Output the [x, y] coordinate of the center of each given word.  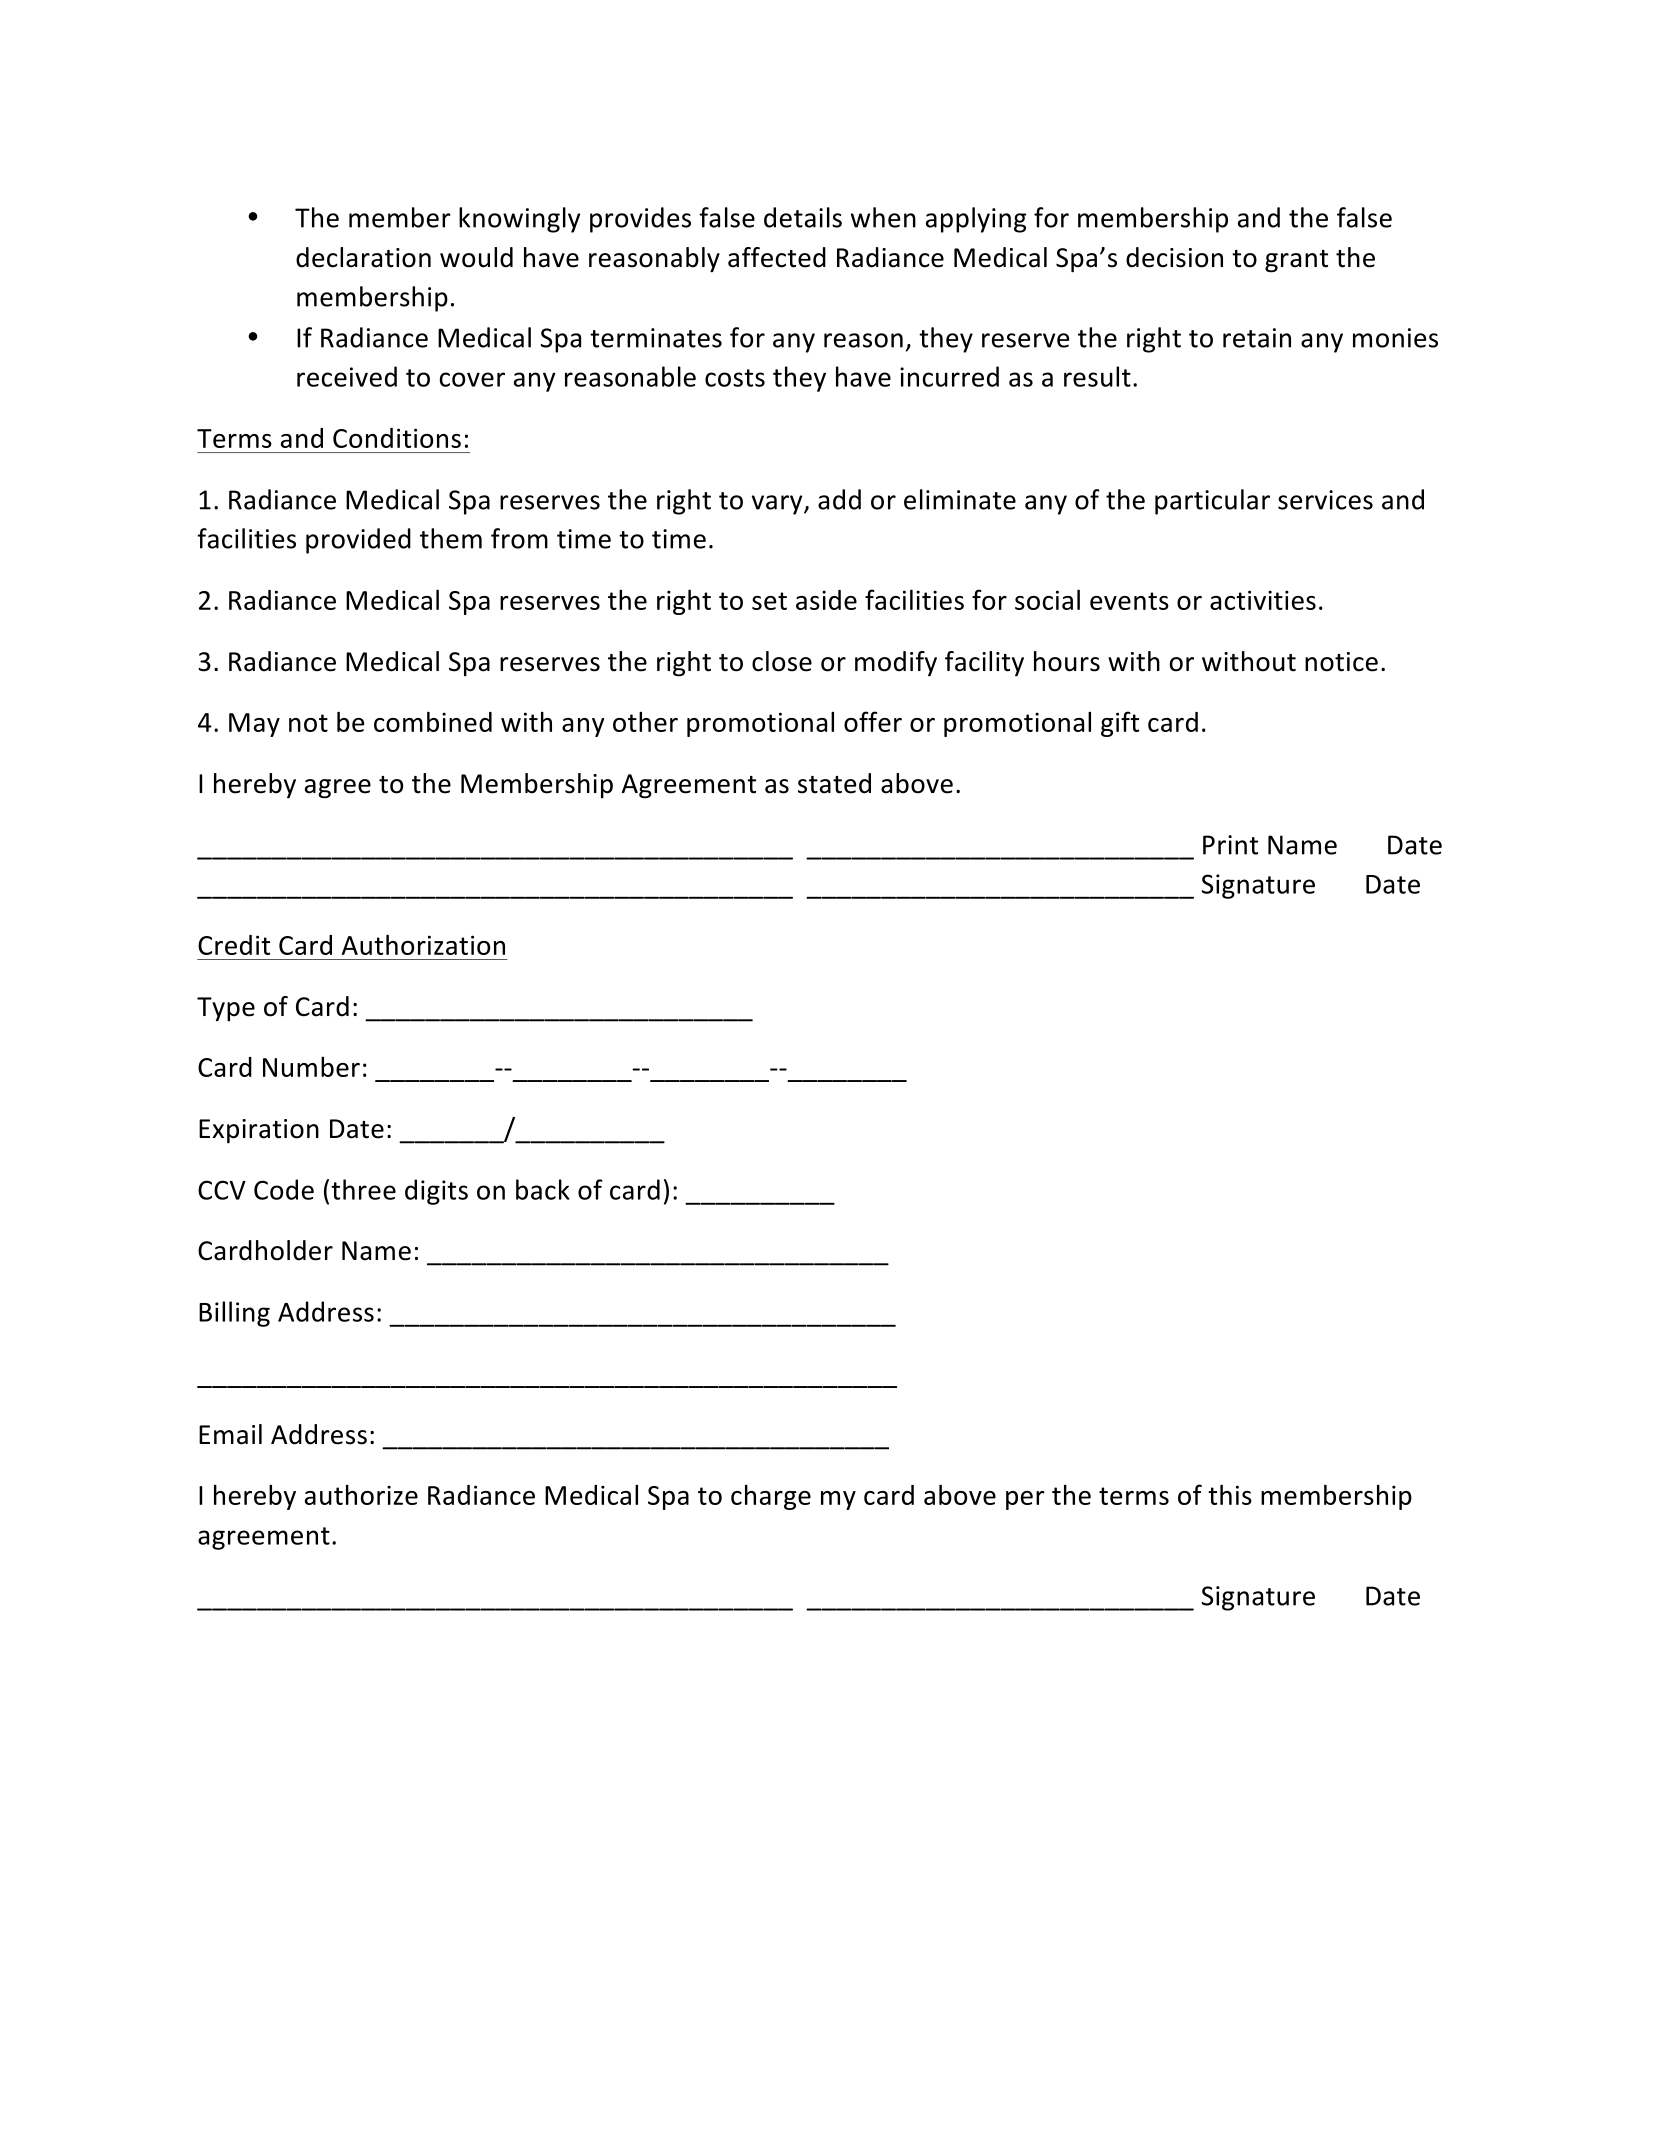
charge [771, 1497]
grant [1296, 261]
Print [1230, 845]
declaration [363, 257]
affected [777, 257]
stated [834, 783]
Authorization [423, 944]
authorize [361, 1495]
